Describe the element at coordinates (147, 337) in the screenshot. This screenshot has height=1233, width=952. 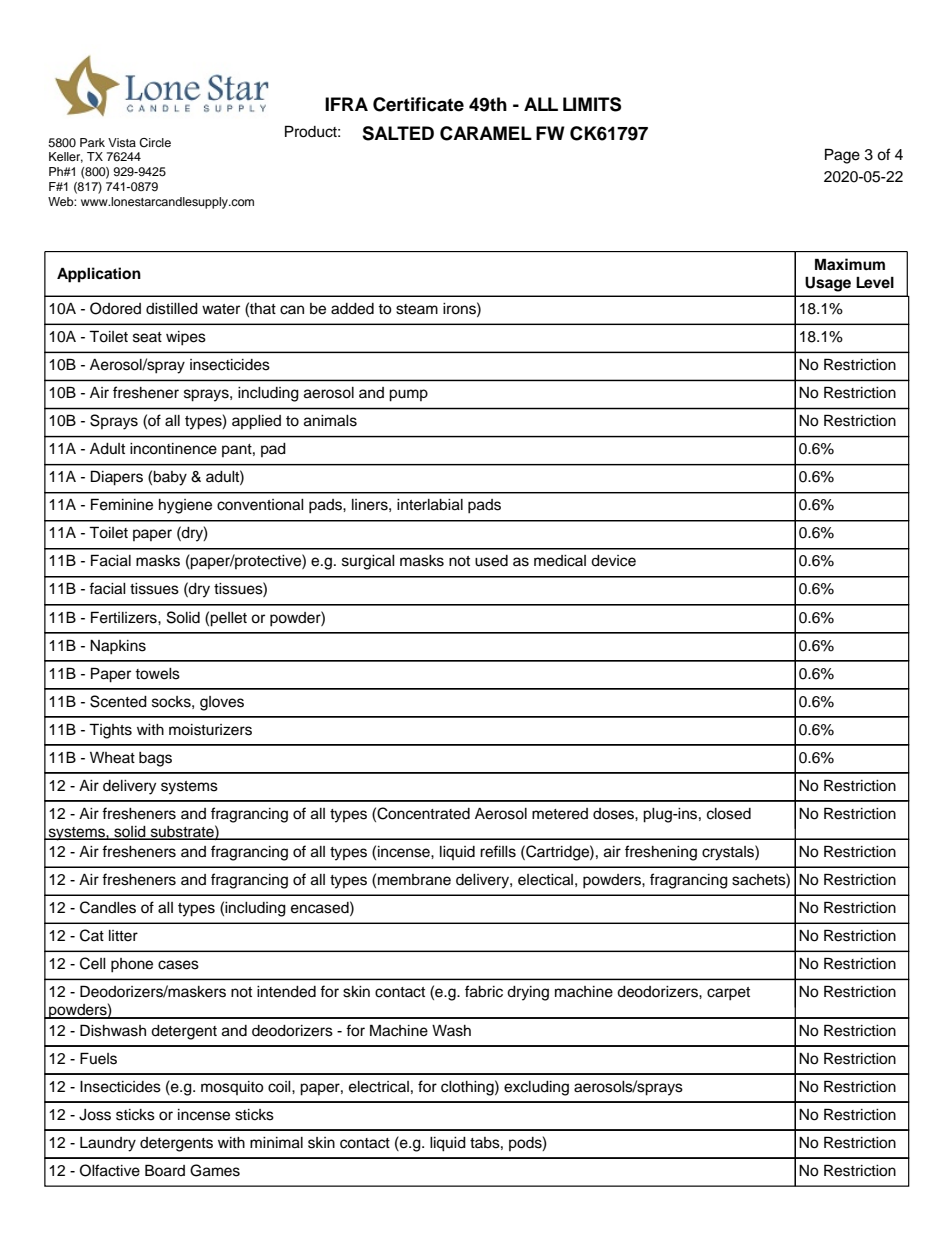
I see `seat` at that location.
